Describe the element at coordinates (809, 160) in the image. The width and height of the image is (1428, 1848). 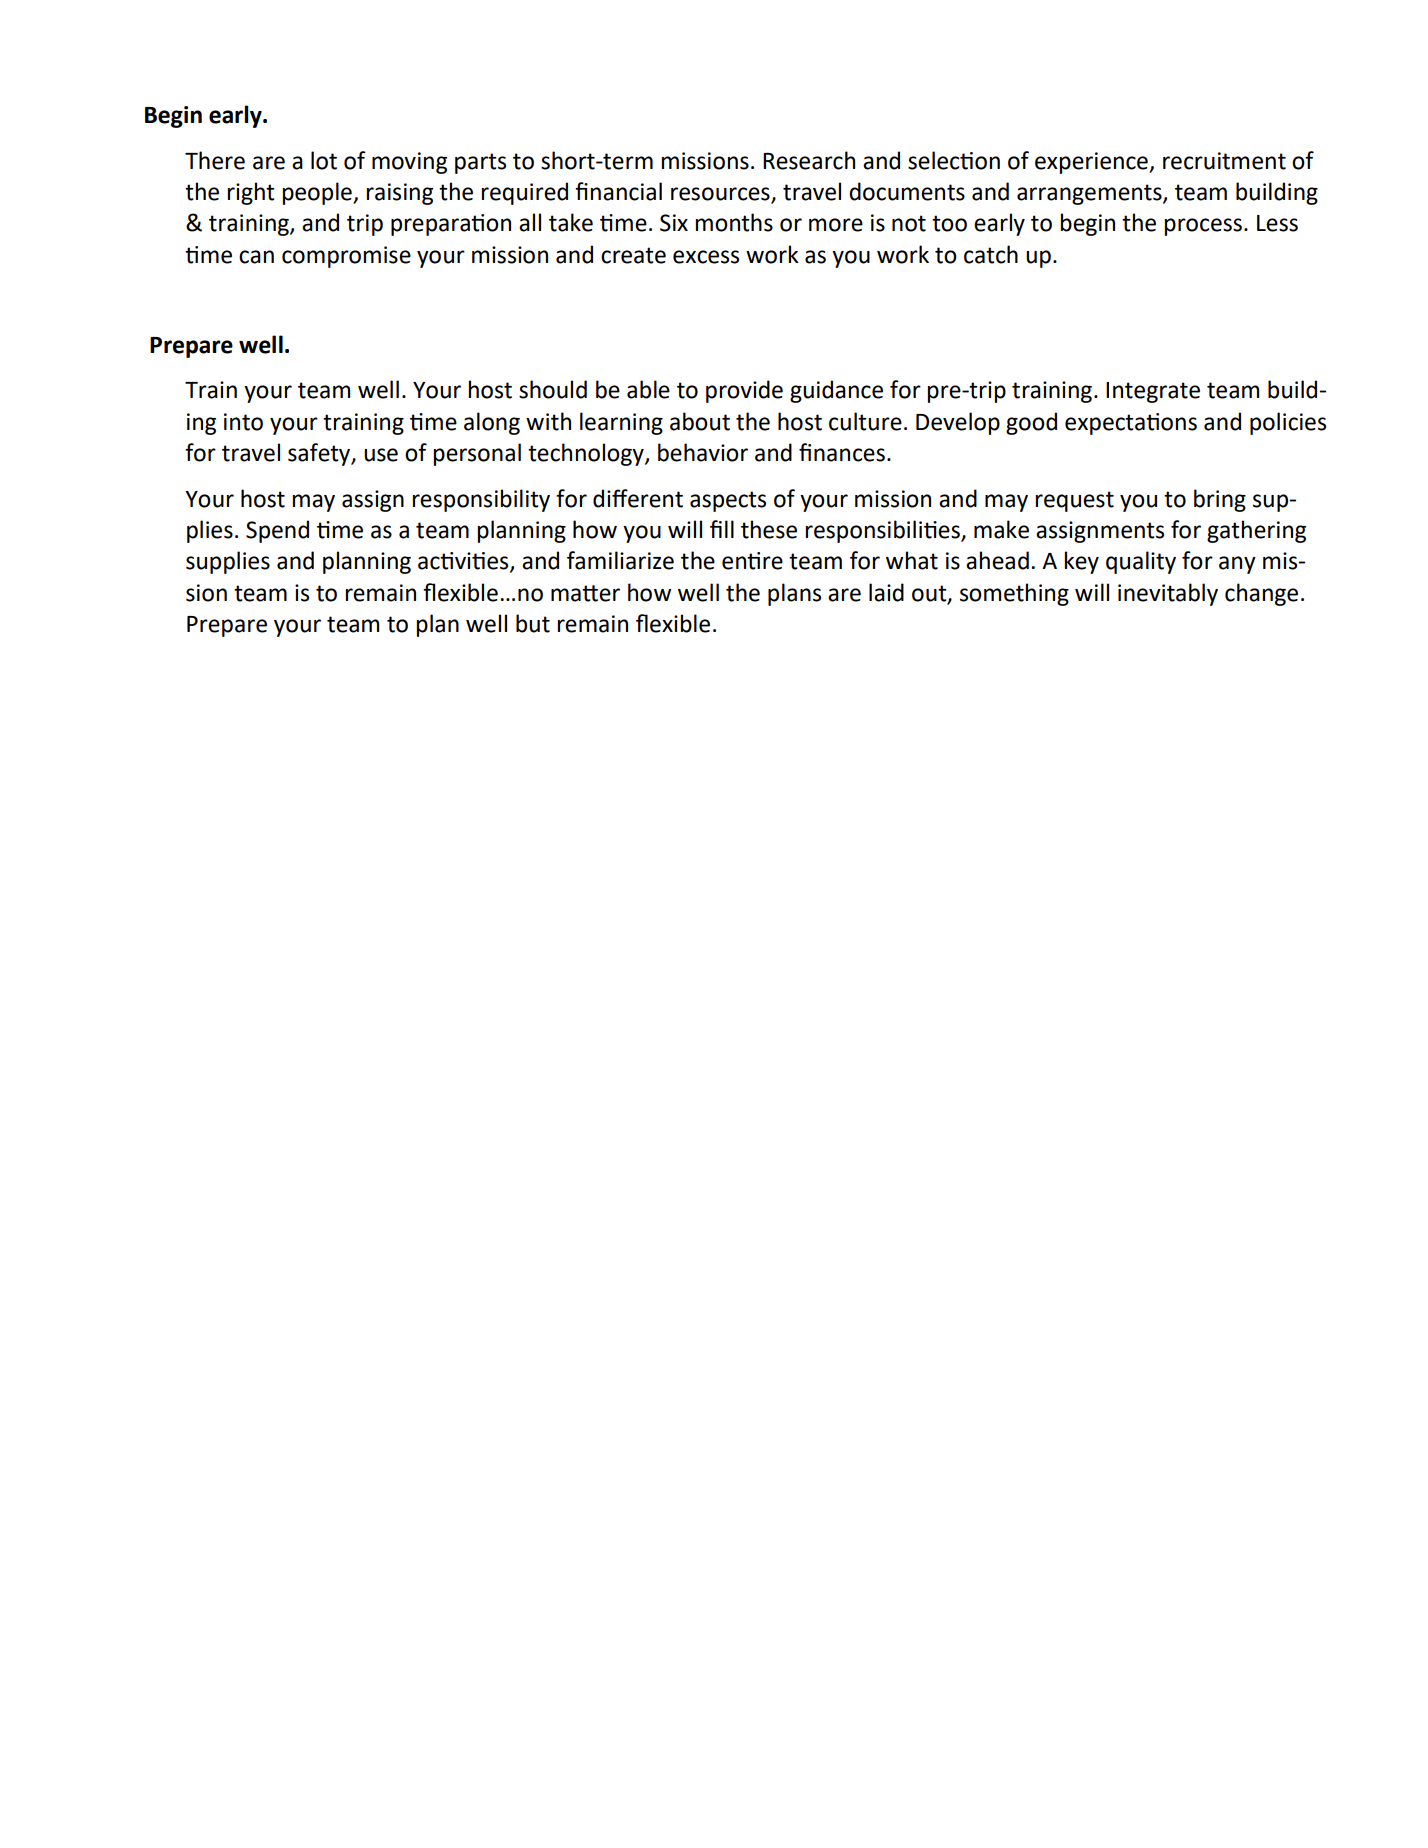
I see `Research` at that location.
